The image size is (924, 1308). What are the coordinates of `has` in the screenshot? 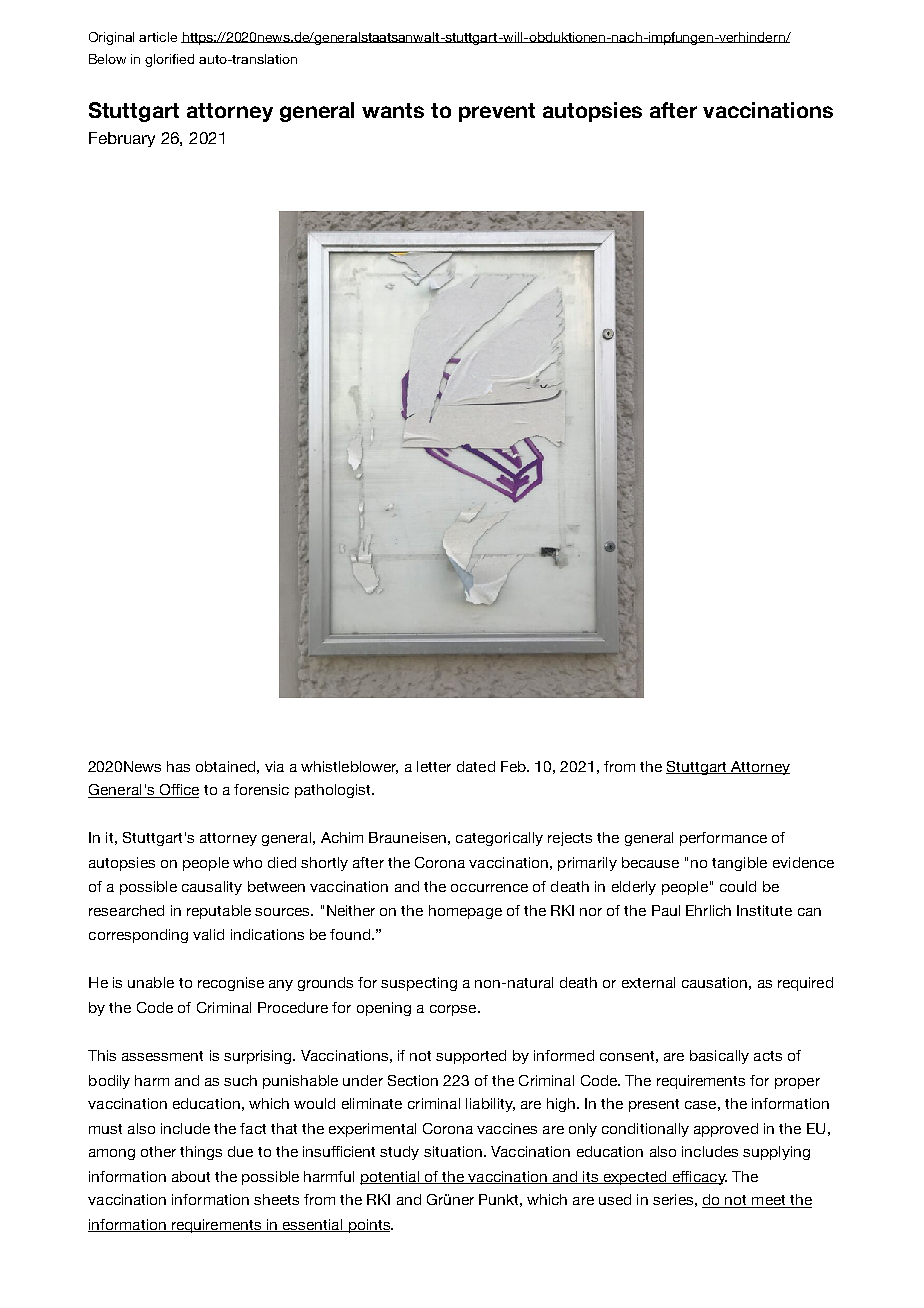 It's located at (178, 766).
